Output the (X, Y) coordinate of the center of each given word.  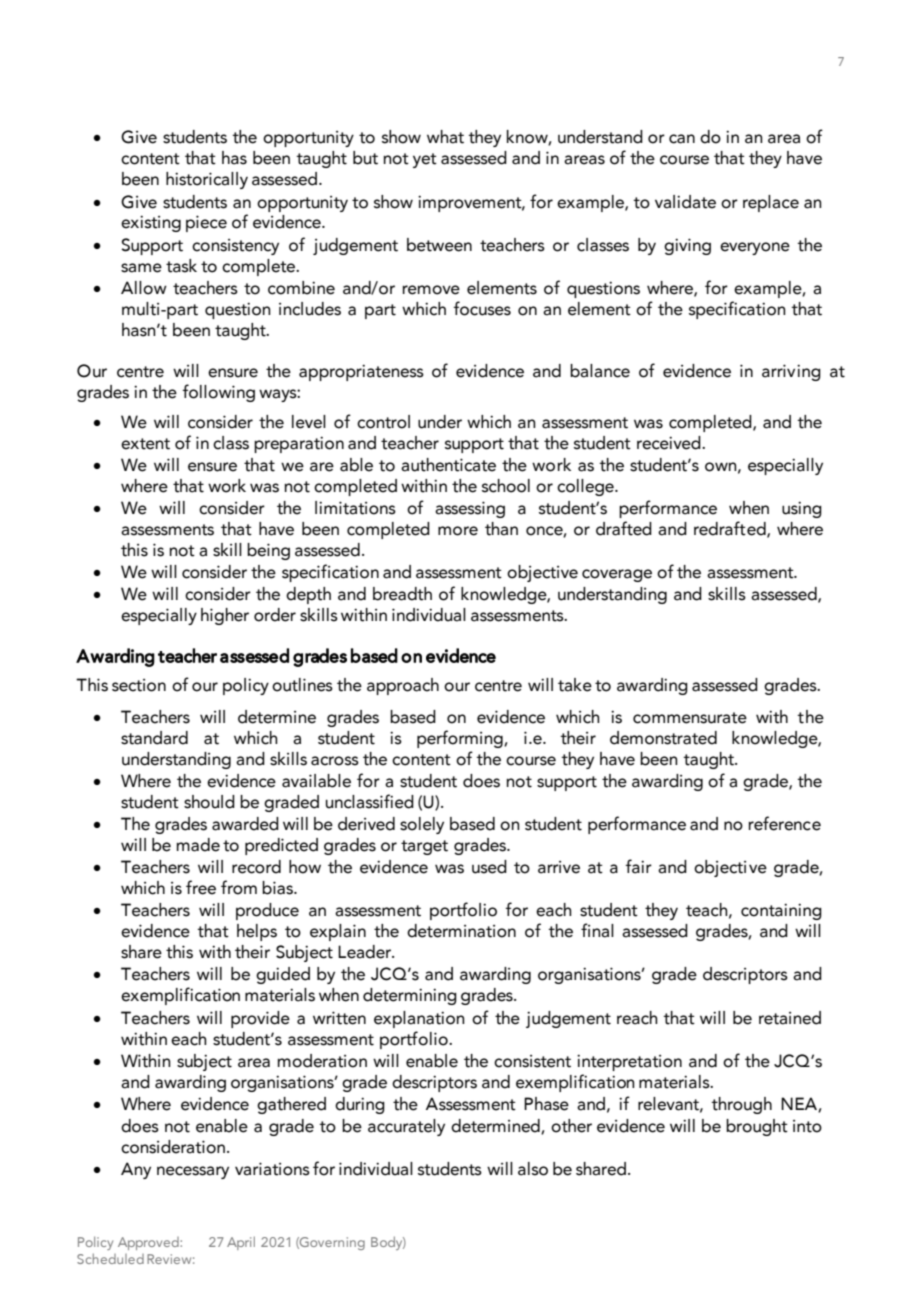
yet (425, 160)
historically (207, 180)
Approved (149, 1243)
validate (685, 202)
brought (757, 1127)
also (533, 1169)
